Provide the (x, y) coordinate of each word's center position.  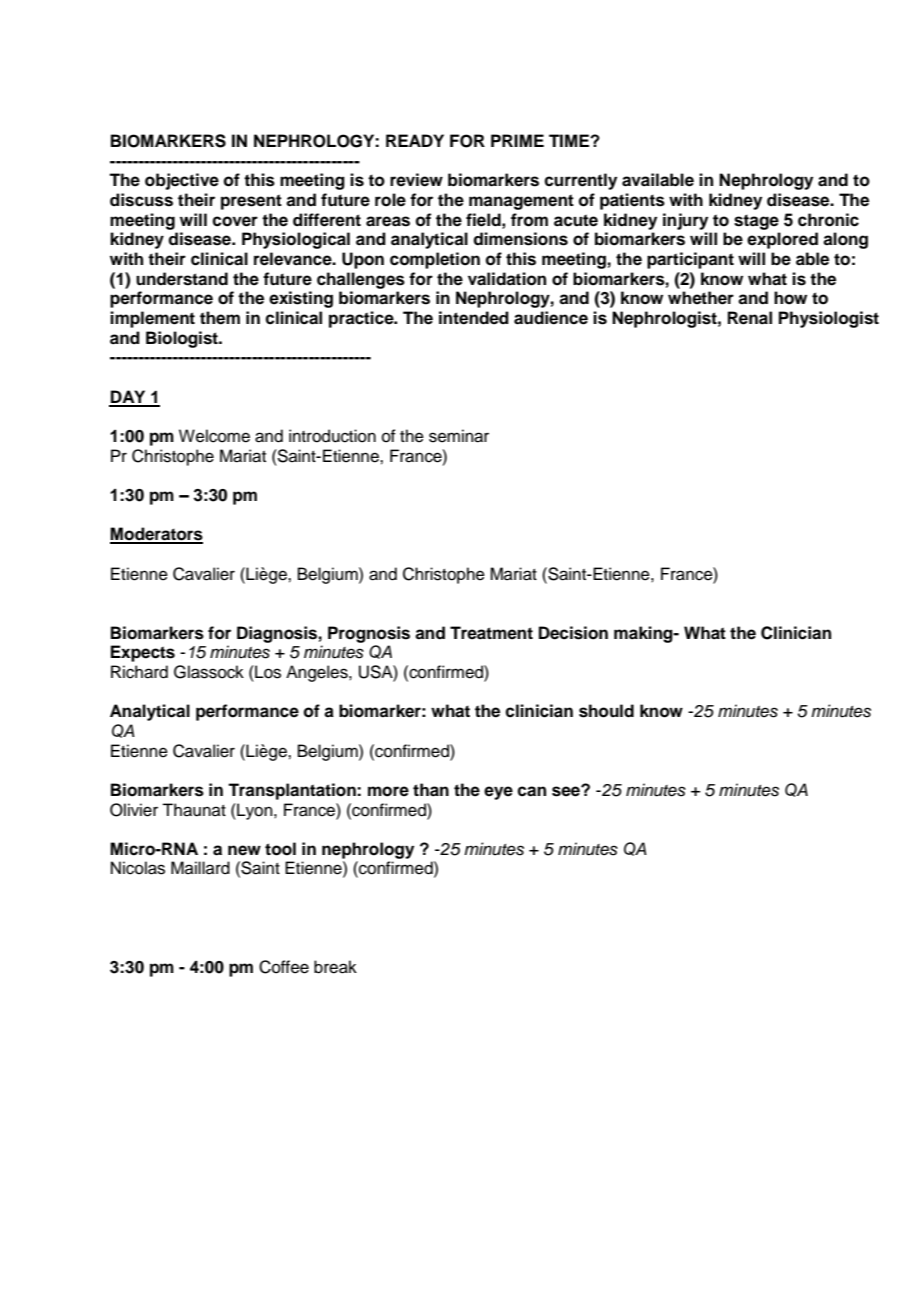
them (220, 318)
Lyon (255, 811)
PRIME (517, 140)
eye (498, 793)
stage (756, 222)
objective (182, 181)
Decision (573, 633)
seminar (459, 436)
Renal (750, 318)
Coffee (284, 967)
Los (267, 672)
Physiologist (829, 319)
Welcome (214, 436)
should (606, 711)
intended (474, 318)
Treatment (491, 633)
